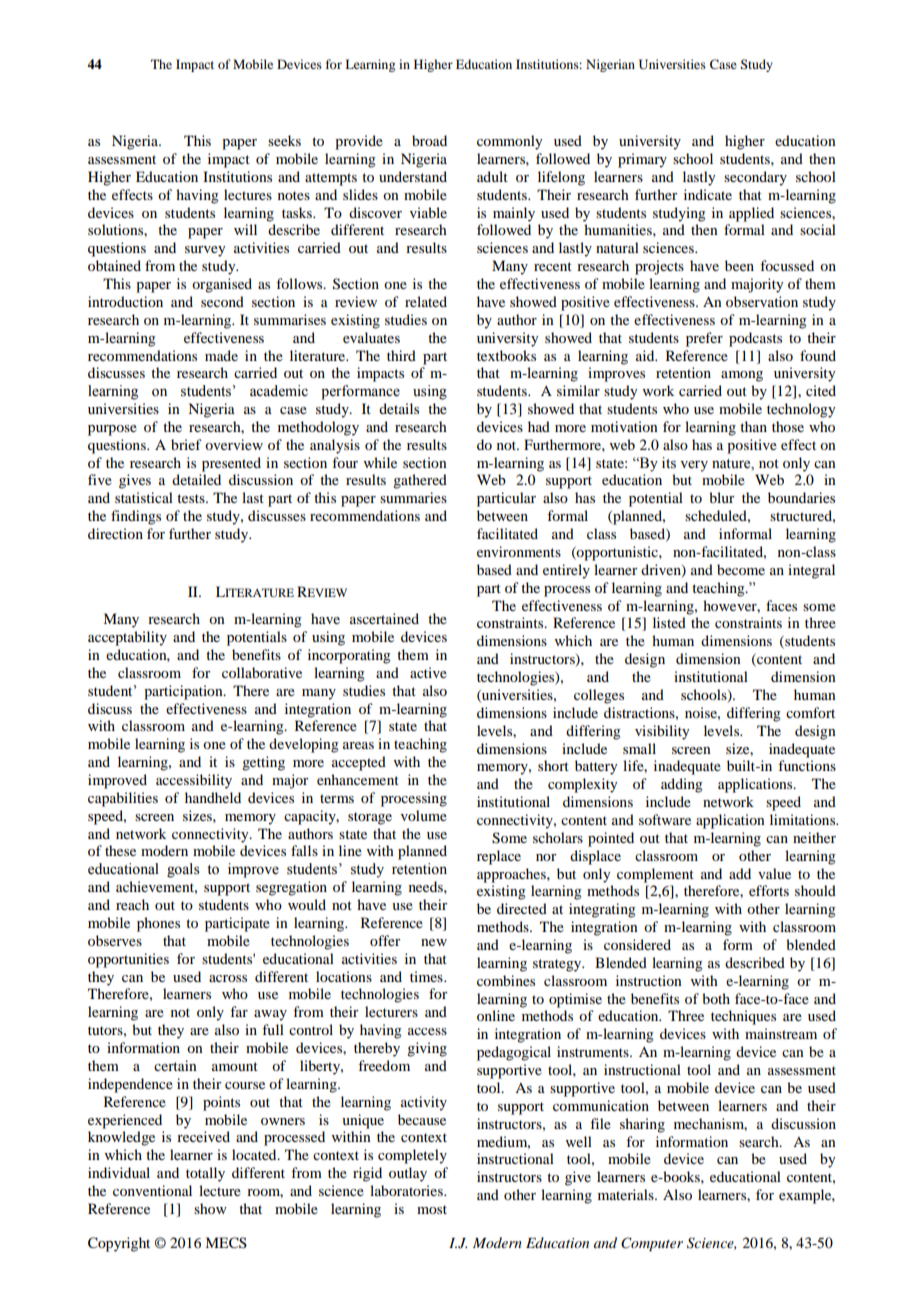 The image size is (924, 1308). What do you see at coordinates (492, 176) in the image?
I see `adult` at bounding box center [492, 176].
